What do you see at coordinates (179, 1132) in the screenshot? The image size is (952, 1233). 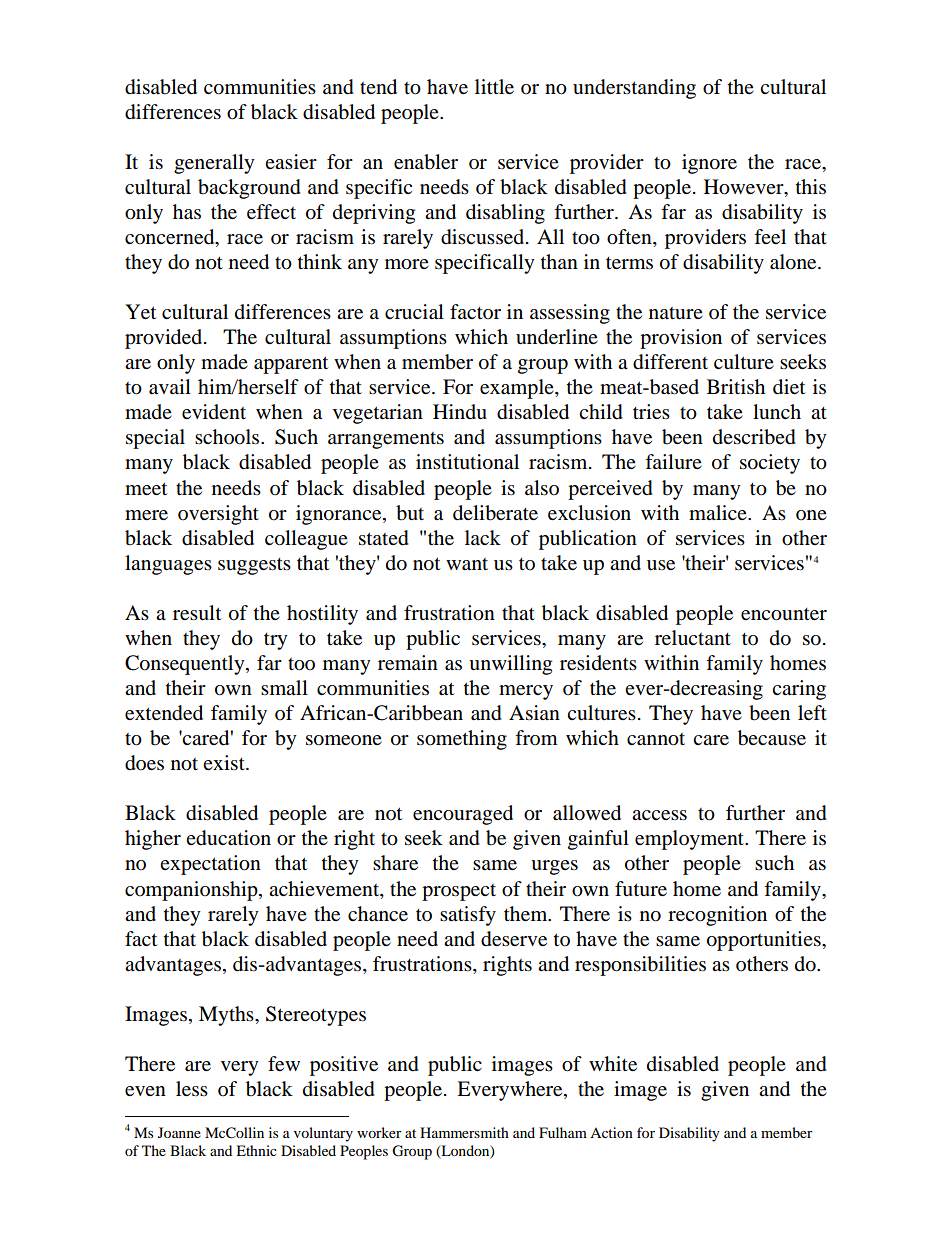 I see `Joanne` at bounding box center [179, 1132].
